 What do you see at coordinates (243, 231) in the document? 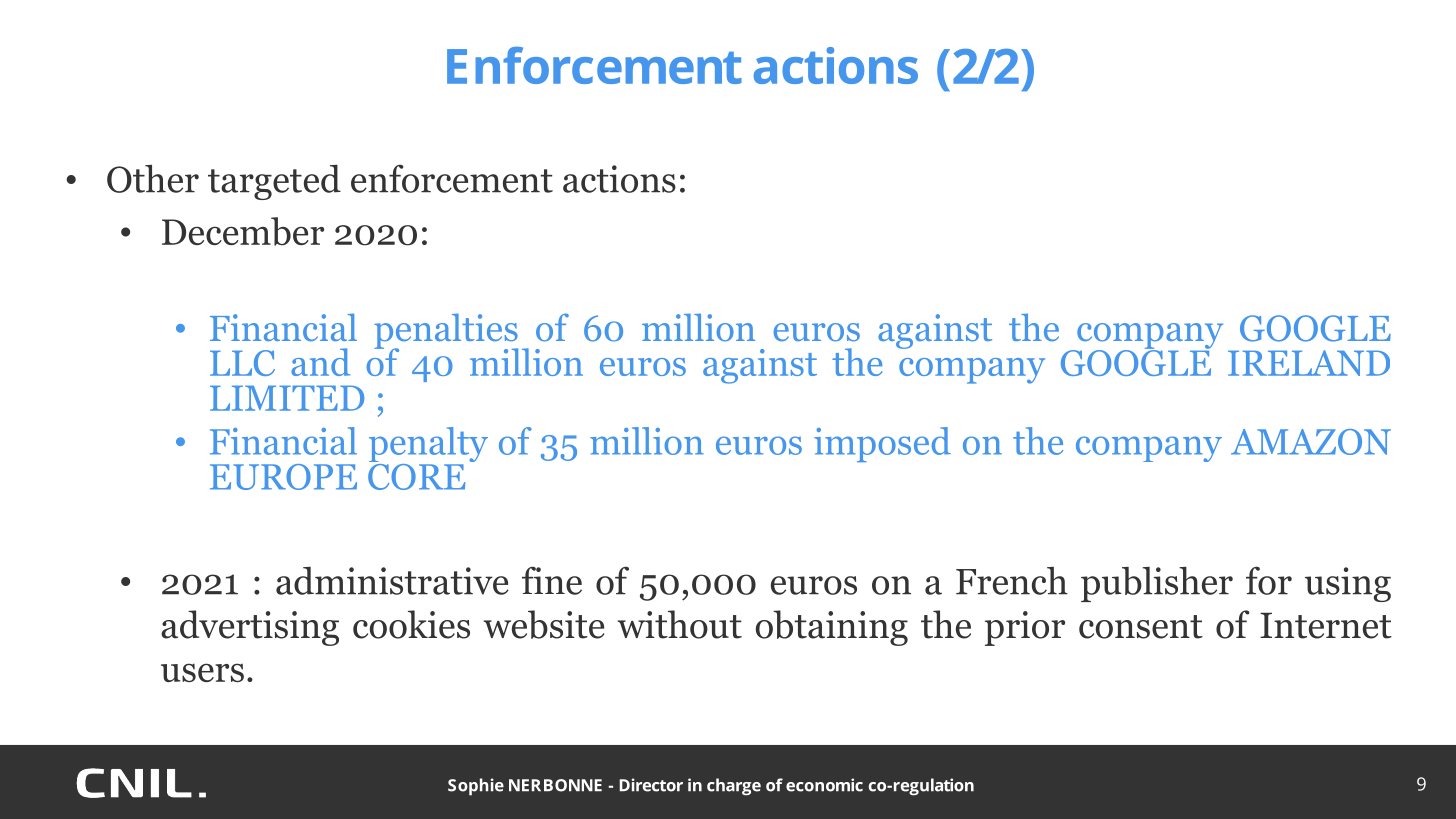
I see `December` at bounding box center [243, 231].
